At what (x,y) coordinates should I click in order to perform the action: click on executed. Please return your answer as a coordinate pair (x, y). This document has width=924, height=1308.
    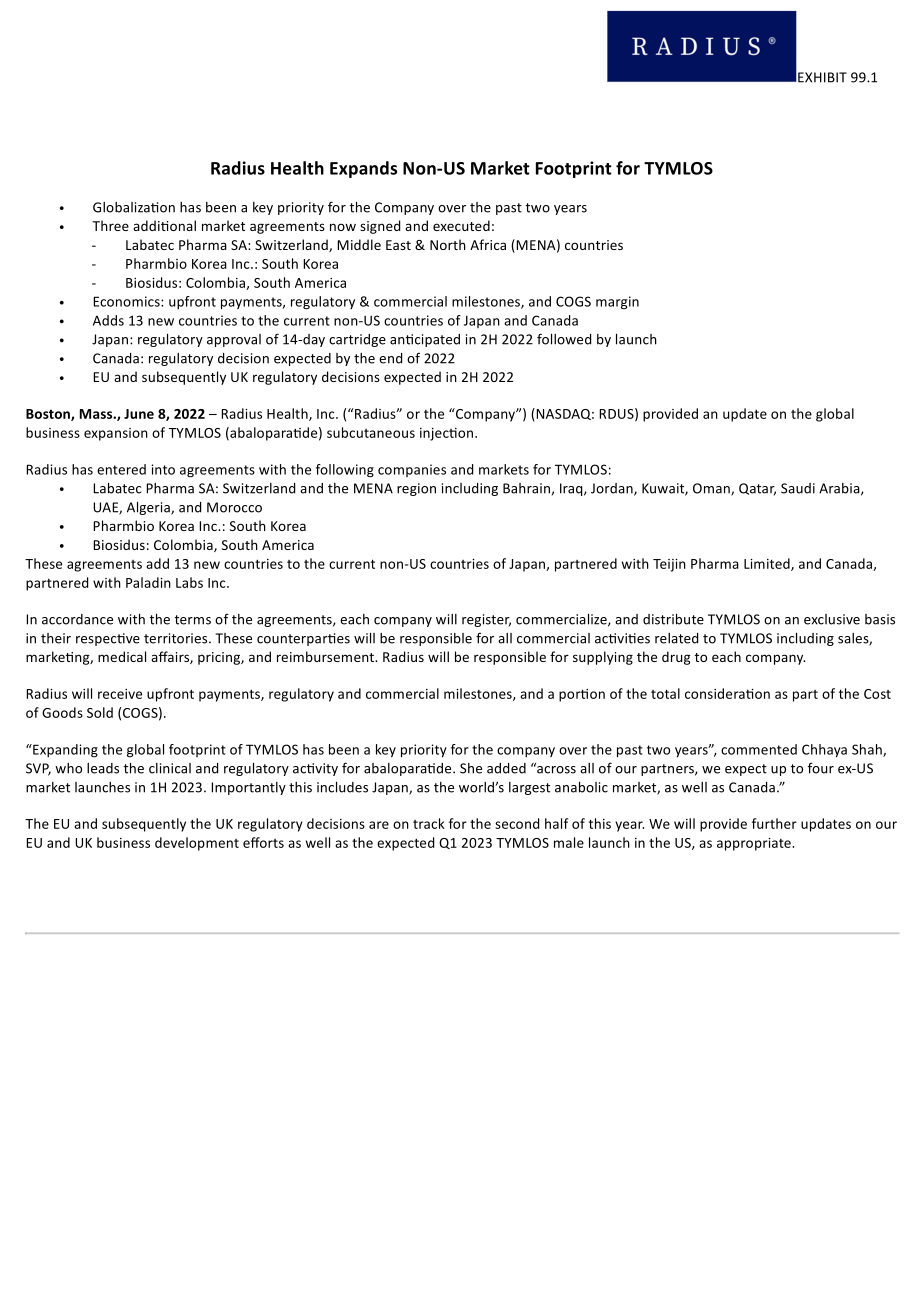
    Looking at the image, I should click on (461, 225).
